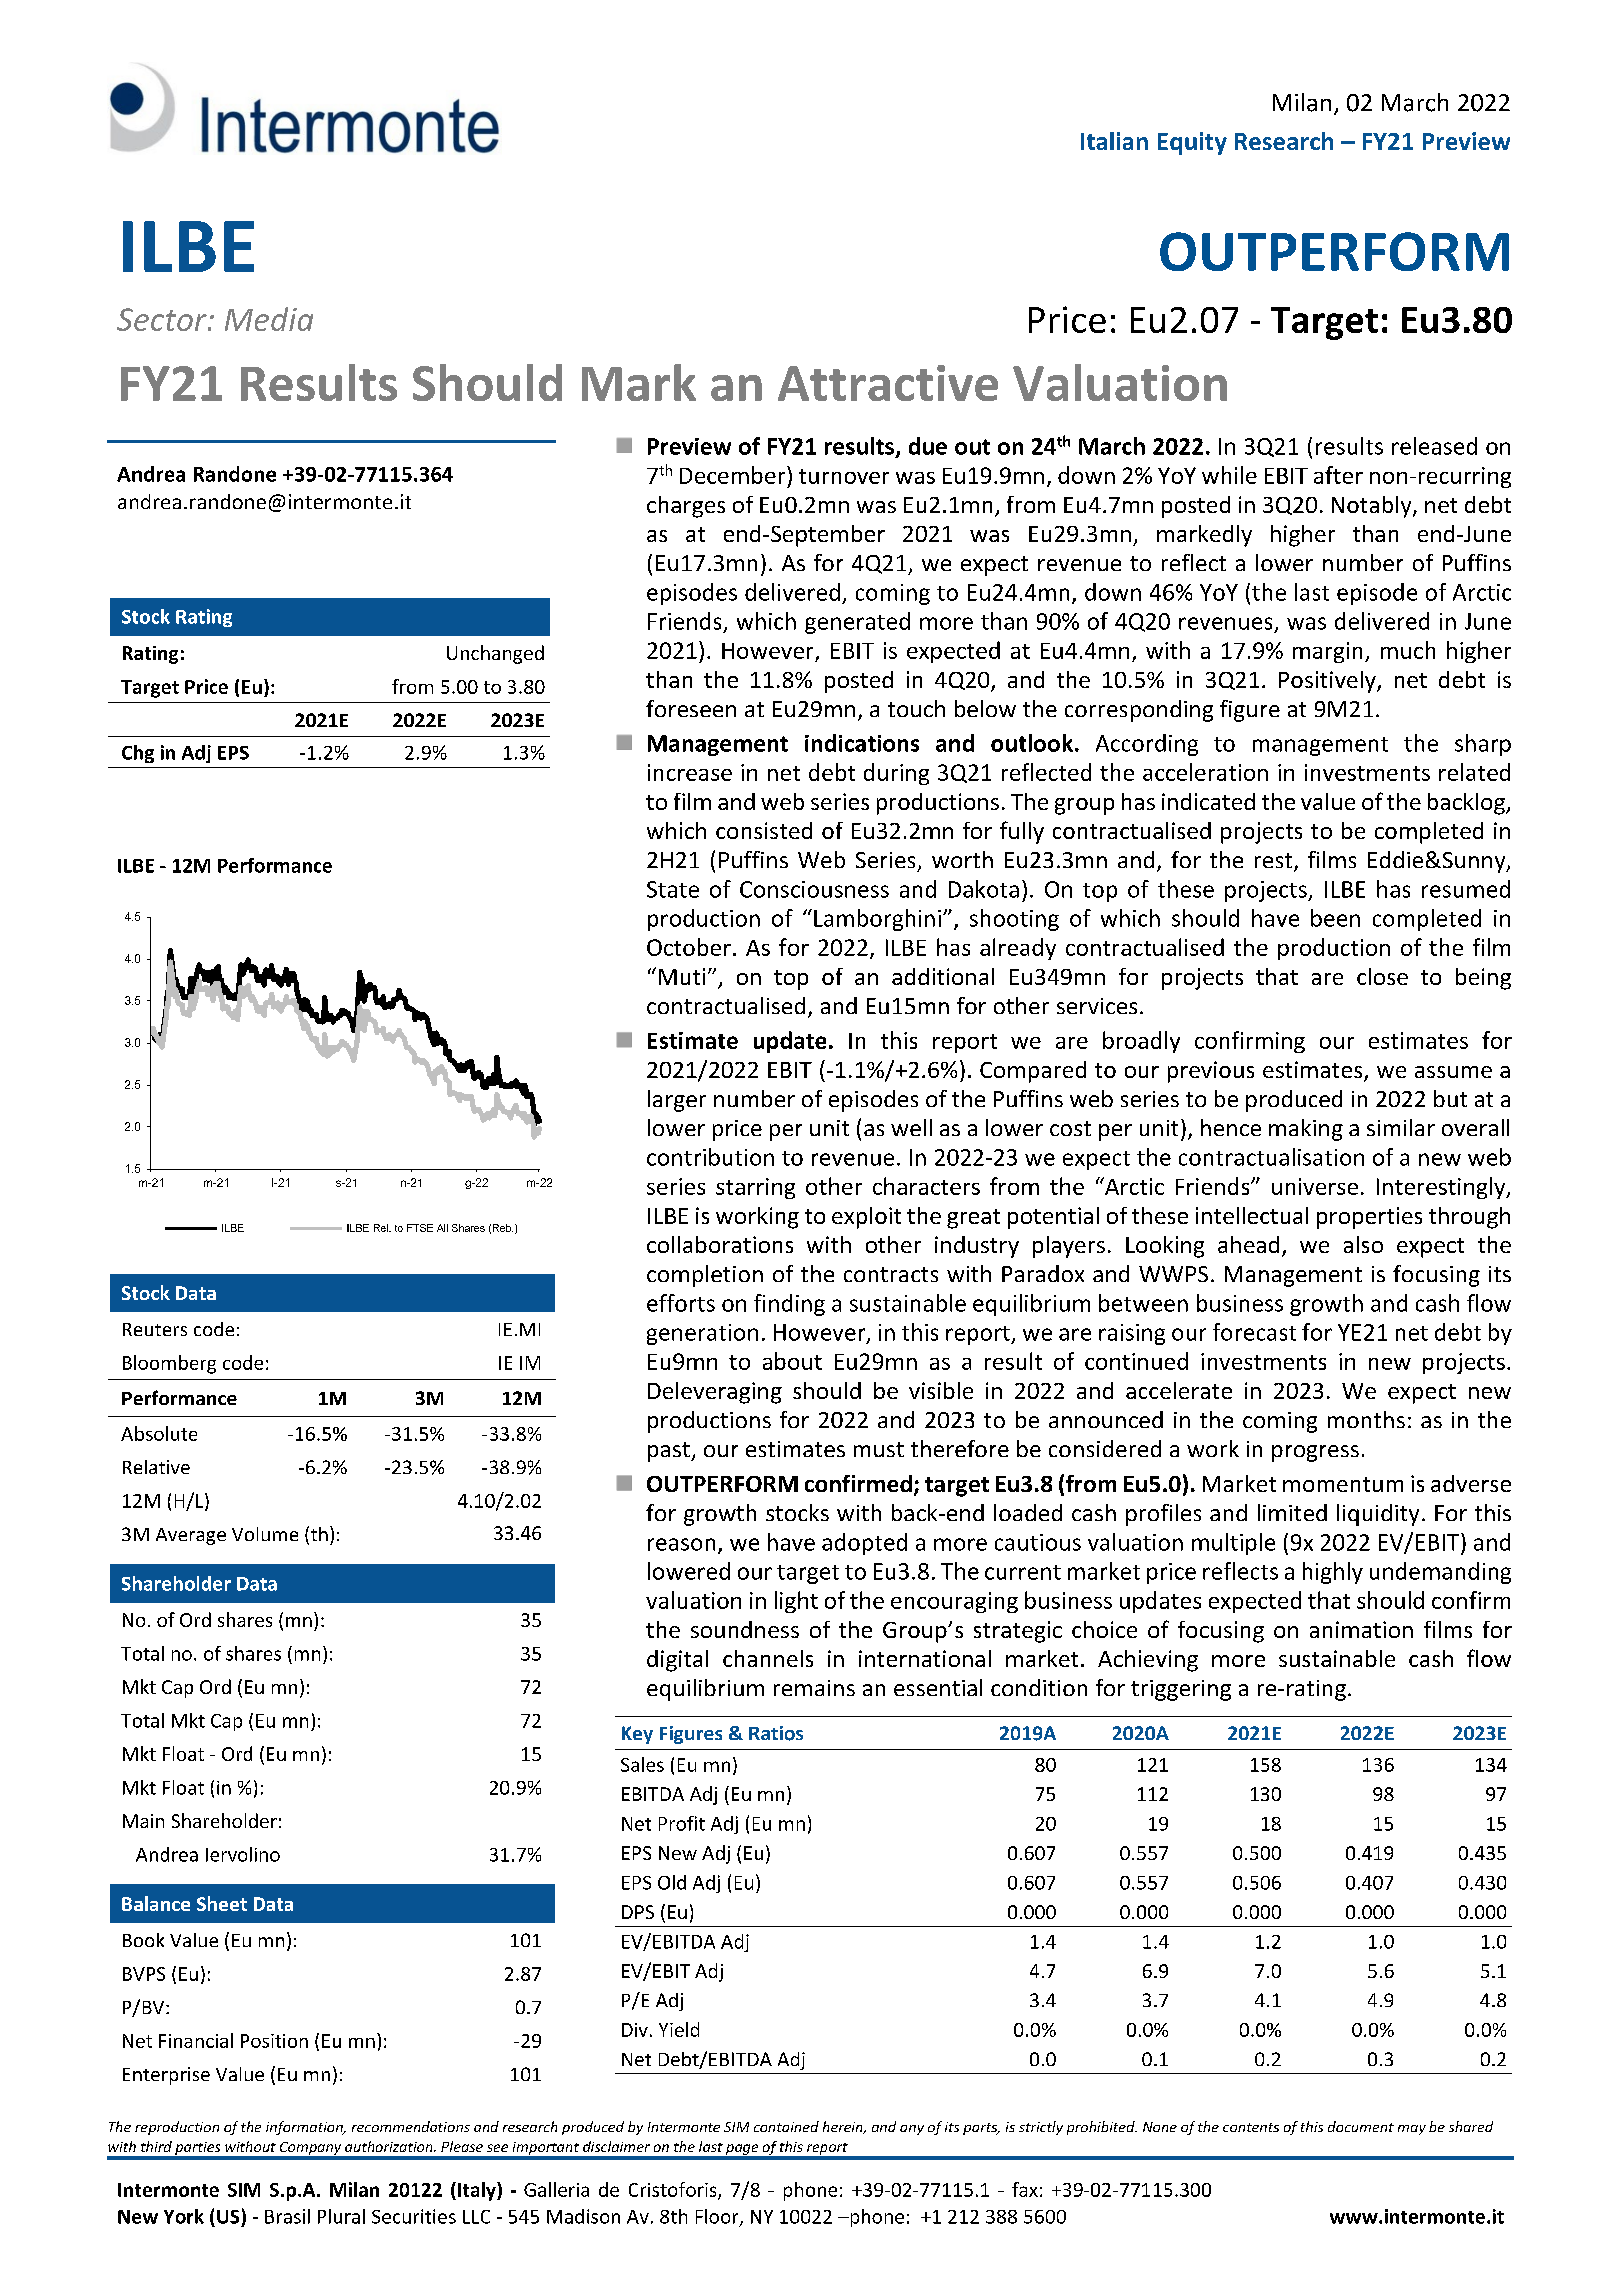 The image size is (1608, 2275). What do you see at coordinates (888, 383) in the screenshot?
I see `Attractive` at bounding box center [888, 383].
